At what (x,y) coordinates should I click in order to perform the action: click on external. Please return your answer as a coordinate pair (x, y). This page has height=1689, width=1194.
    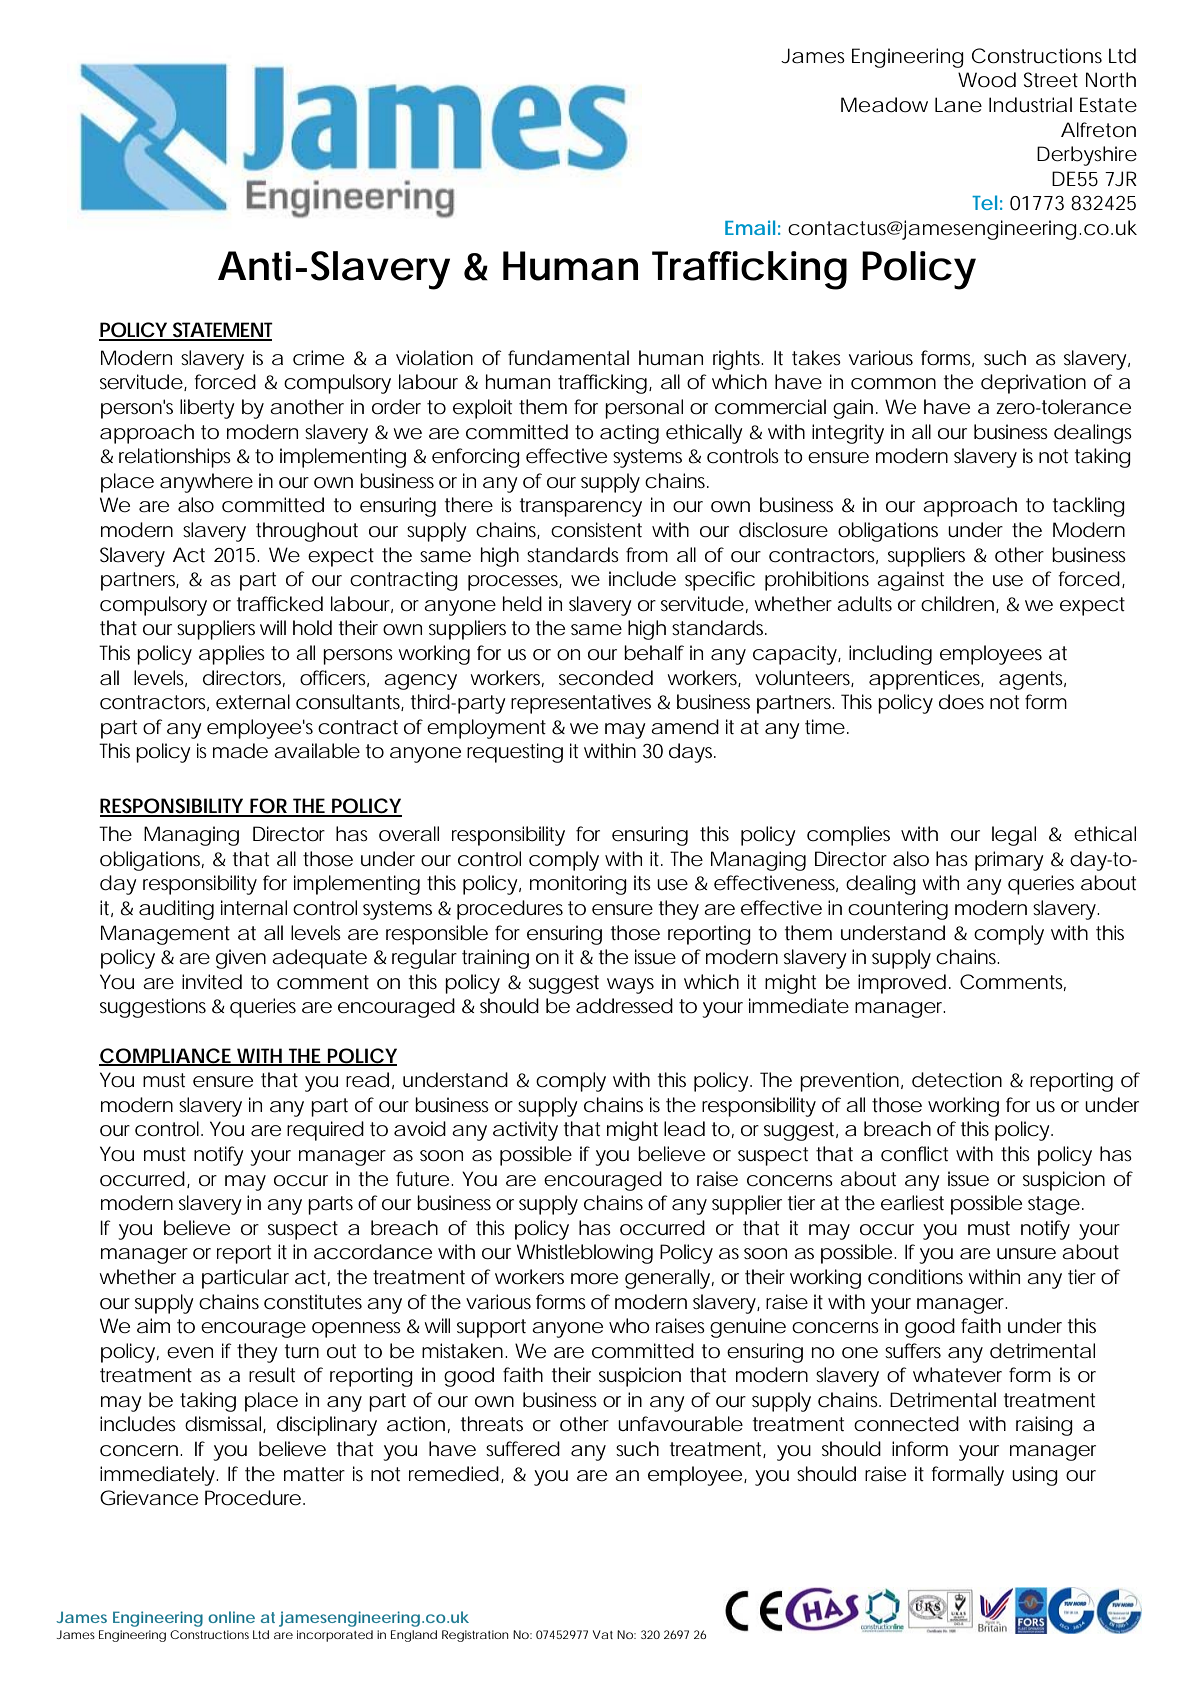
    Looking at the image, I should click on (253, 702).
